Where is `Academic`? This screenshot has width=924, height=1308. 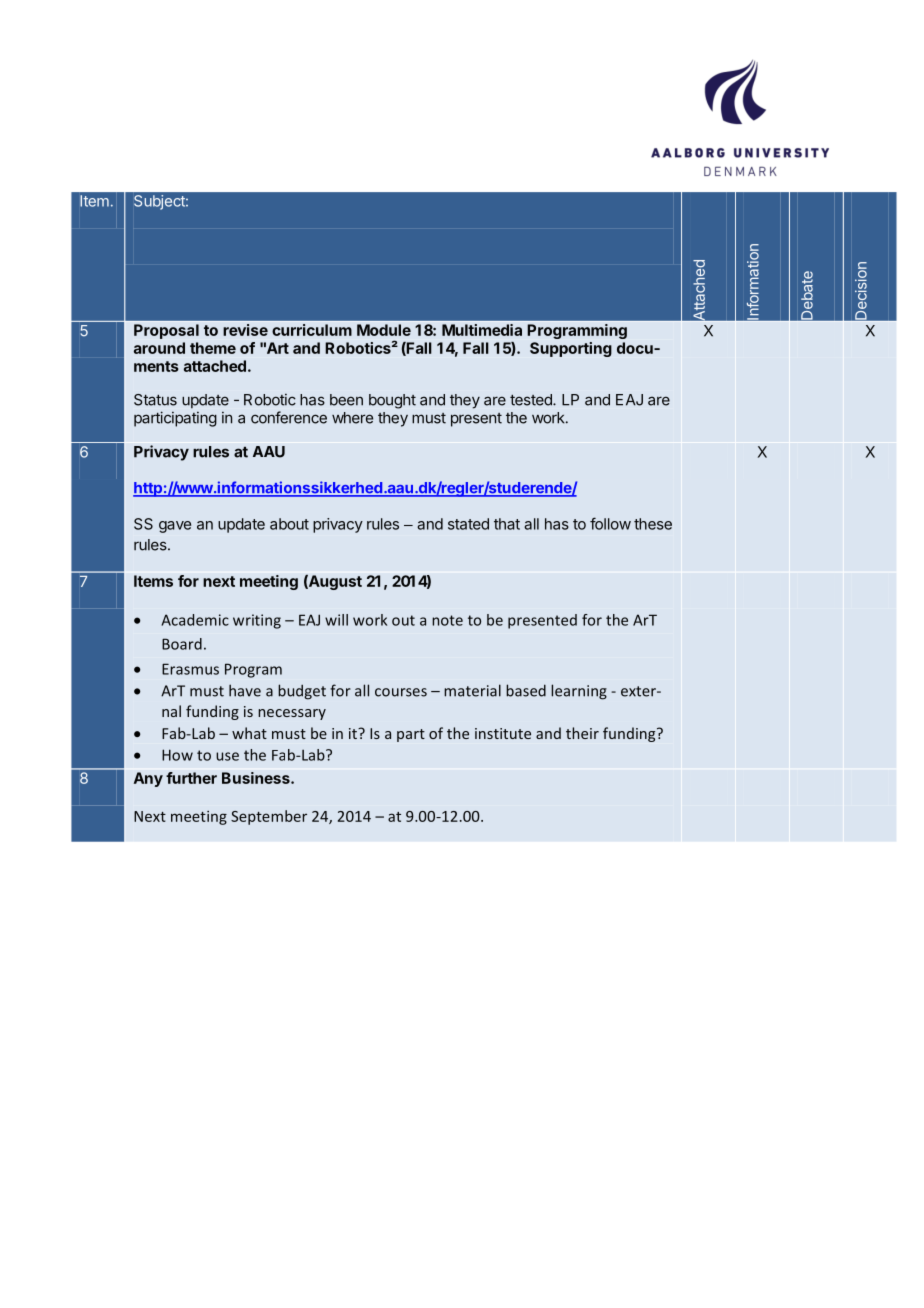
Academic is located at coordinates (195, 620).
